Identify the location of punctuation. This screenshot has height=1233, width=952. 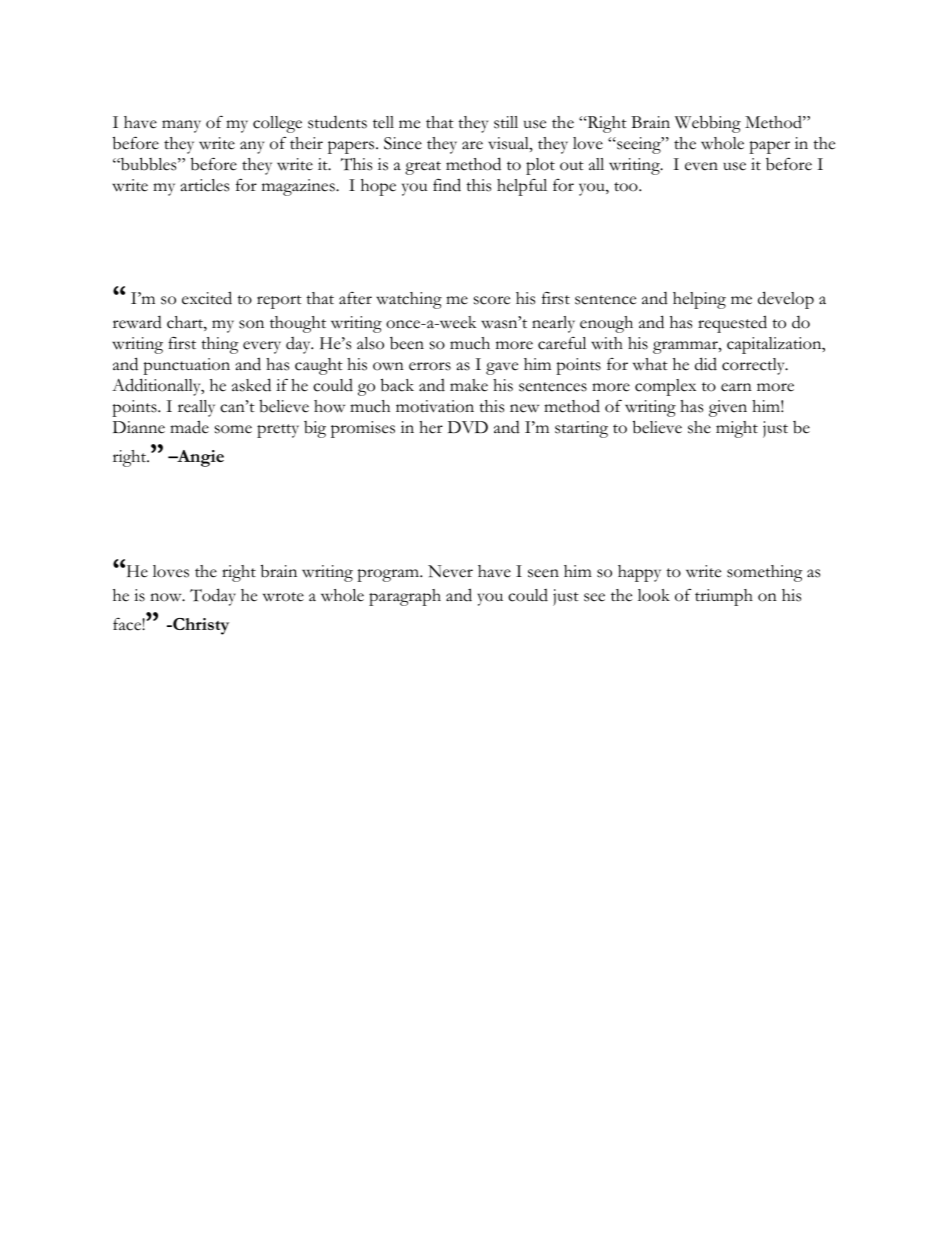
(186, 366).
